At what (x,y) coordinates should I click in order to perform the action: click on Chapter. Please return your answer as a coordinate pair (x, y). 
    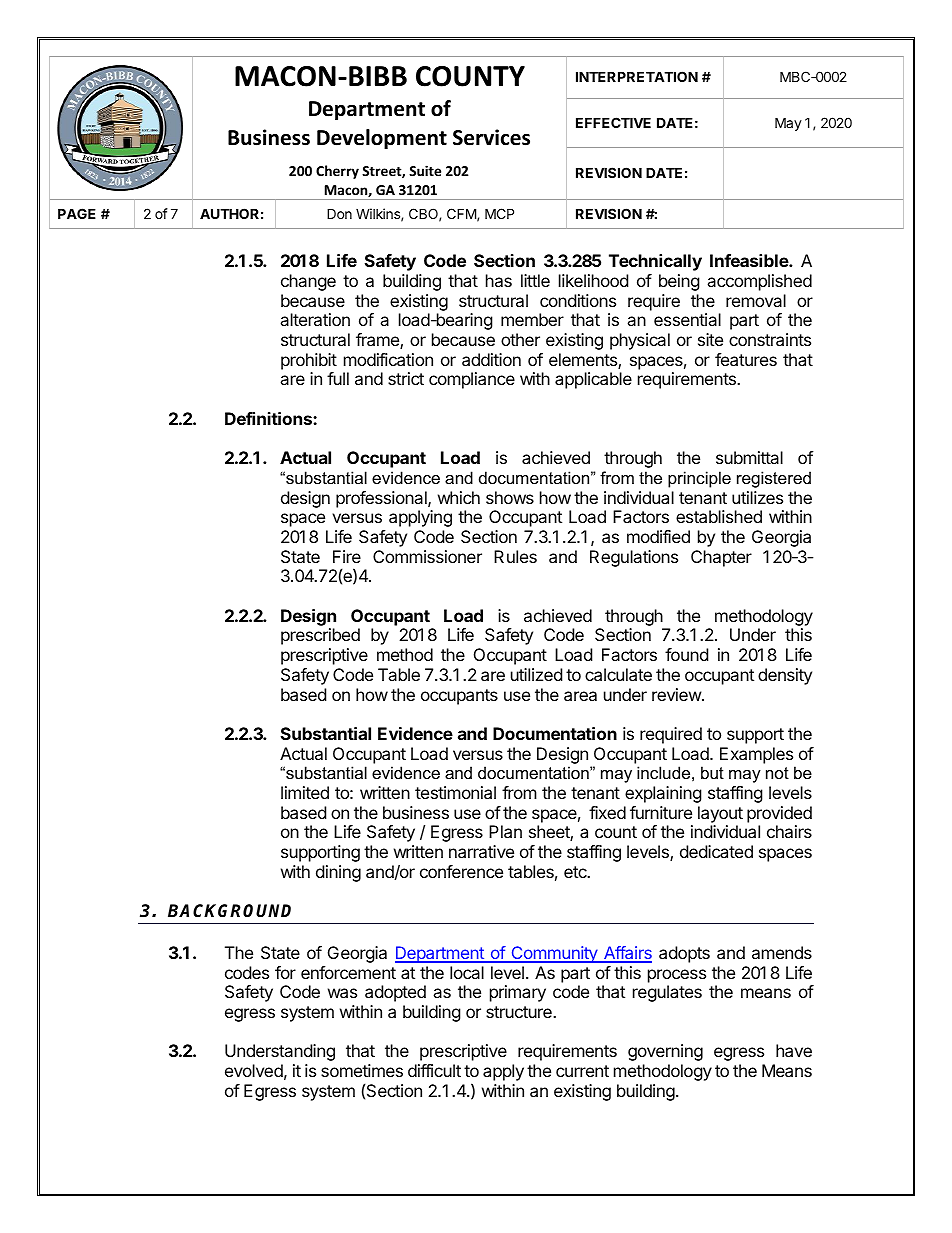
    Looking at the image, I should click on (721, 558).
